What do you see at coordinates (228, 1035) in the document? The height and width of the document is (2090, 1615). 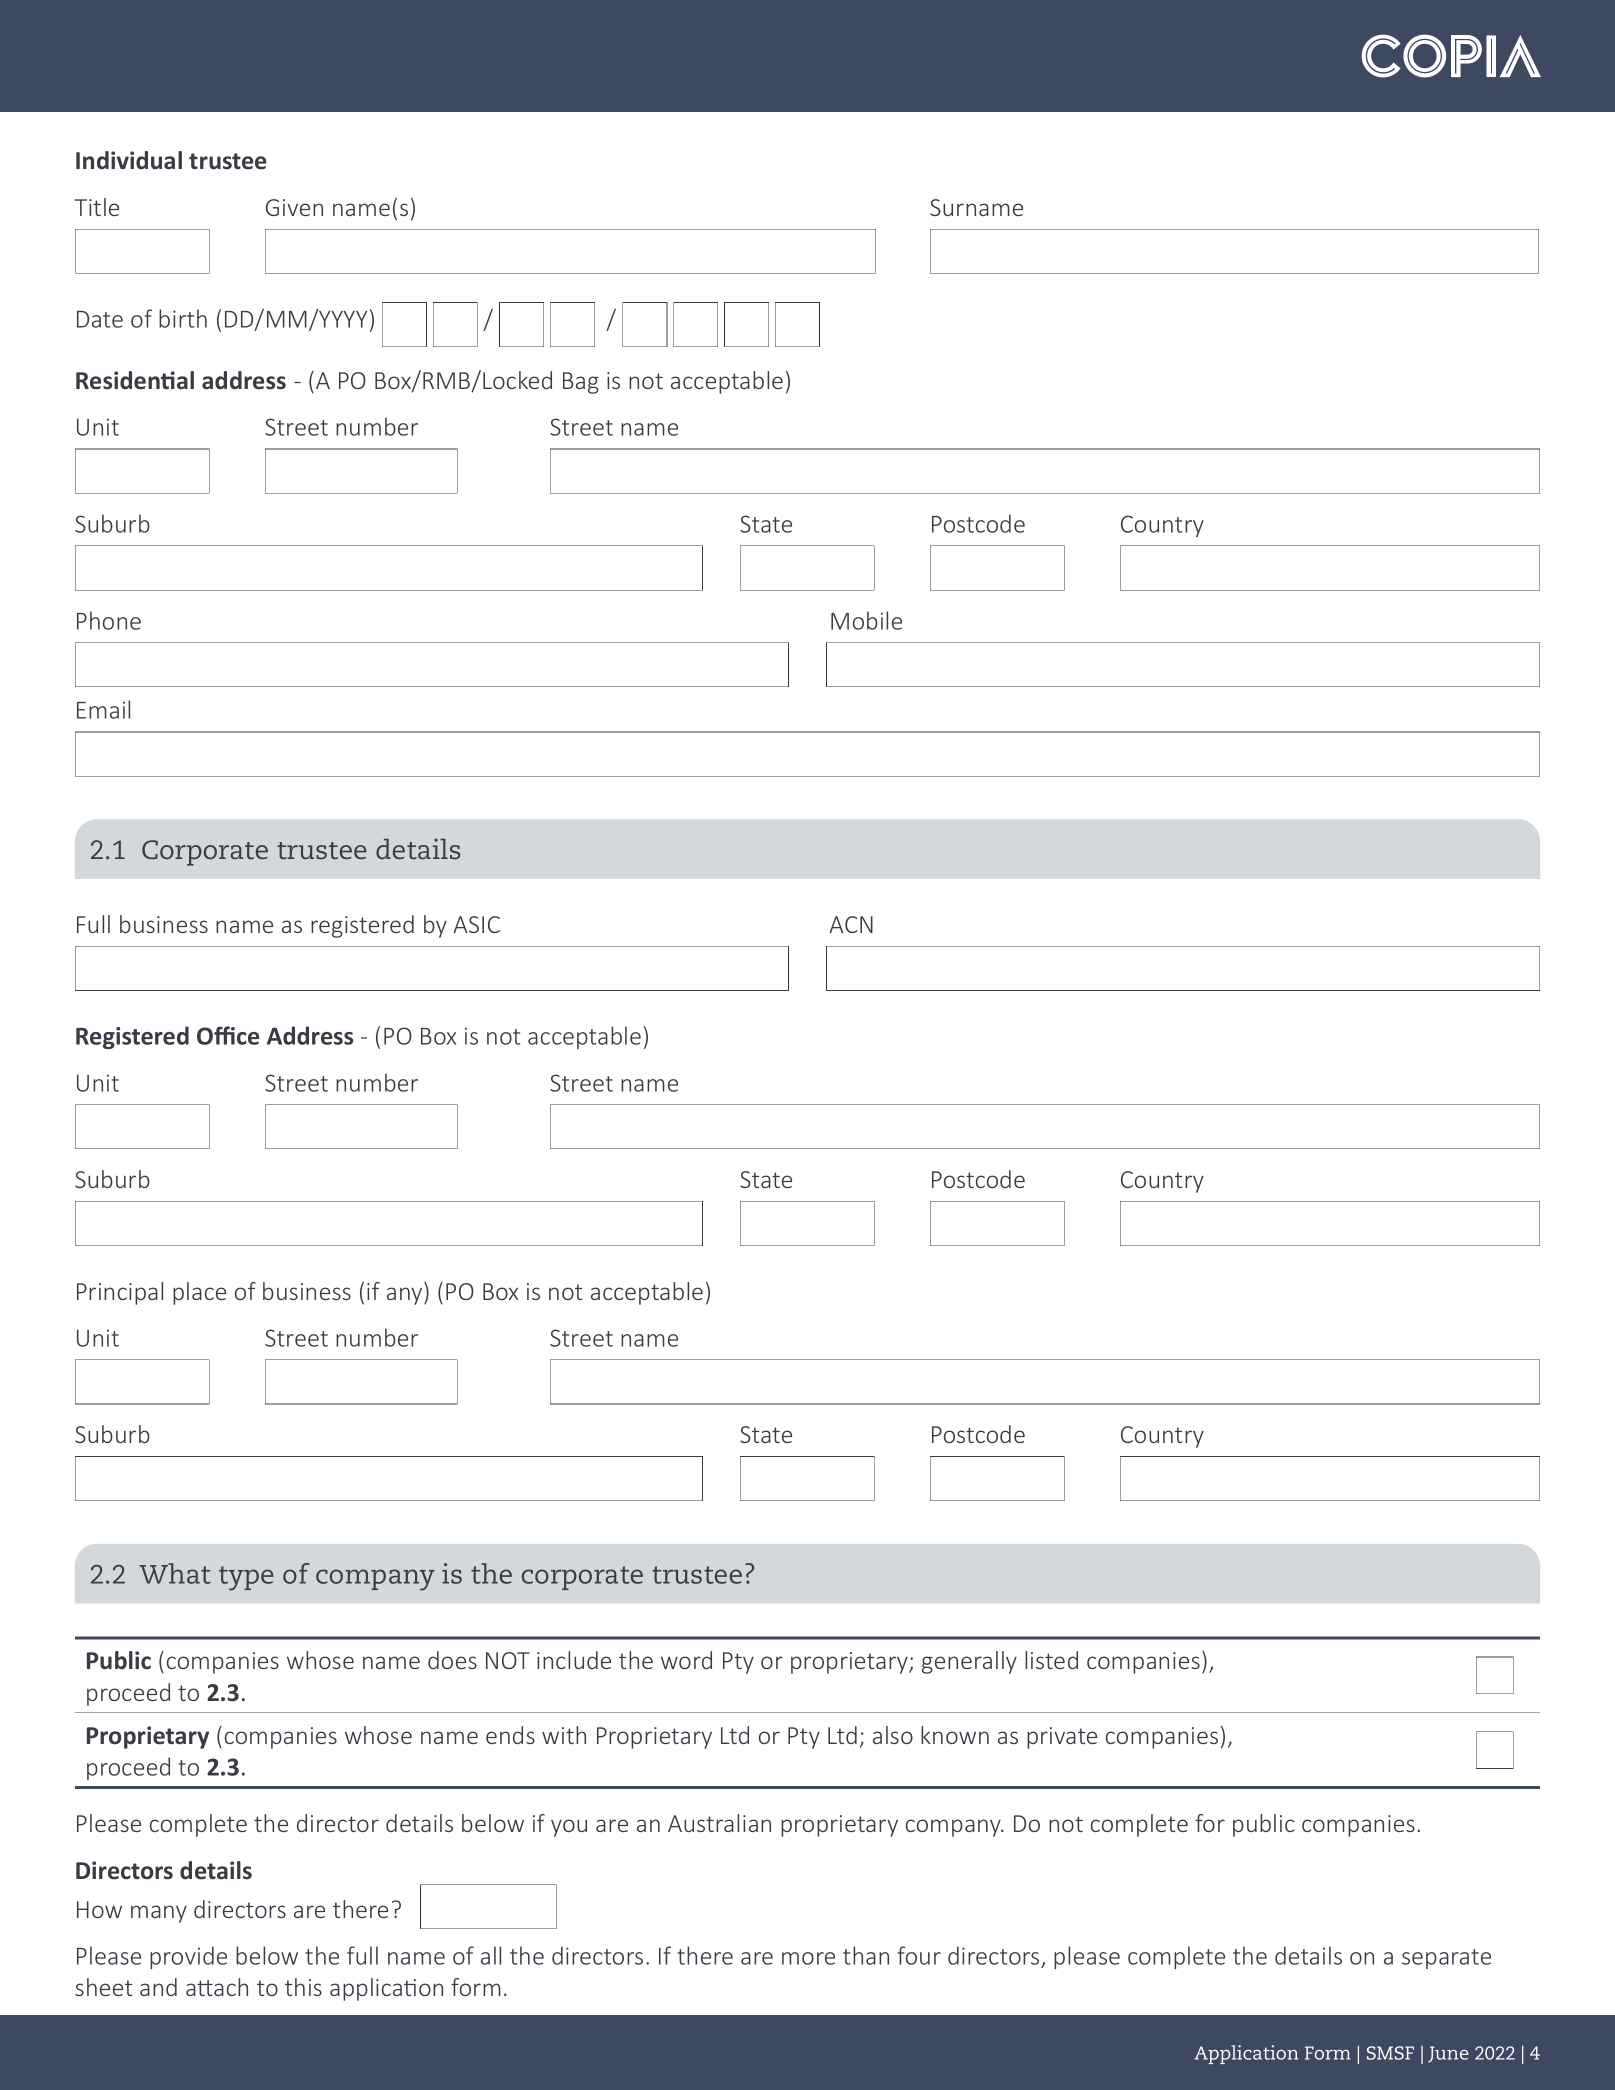 I see `Office` at bounding box center [228, 1035].
